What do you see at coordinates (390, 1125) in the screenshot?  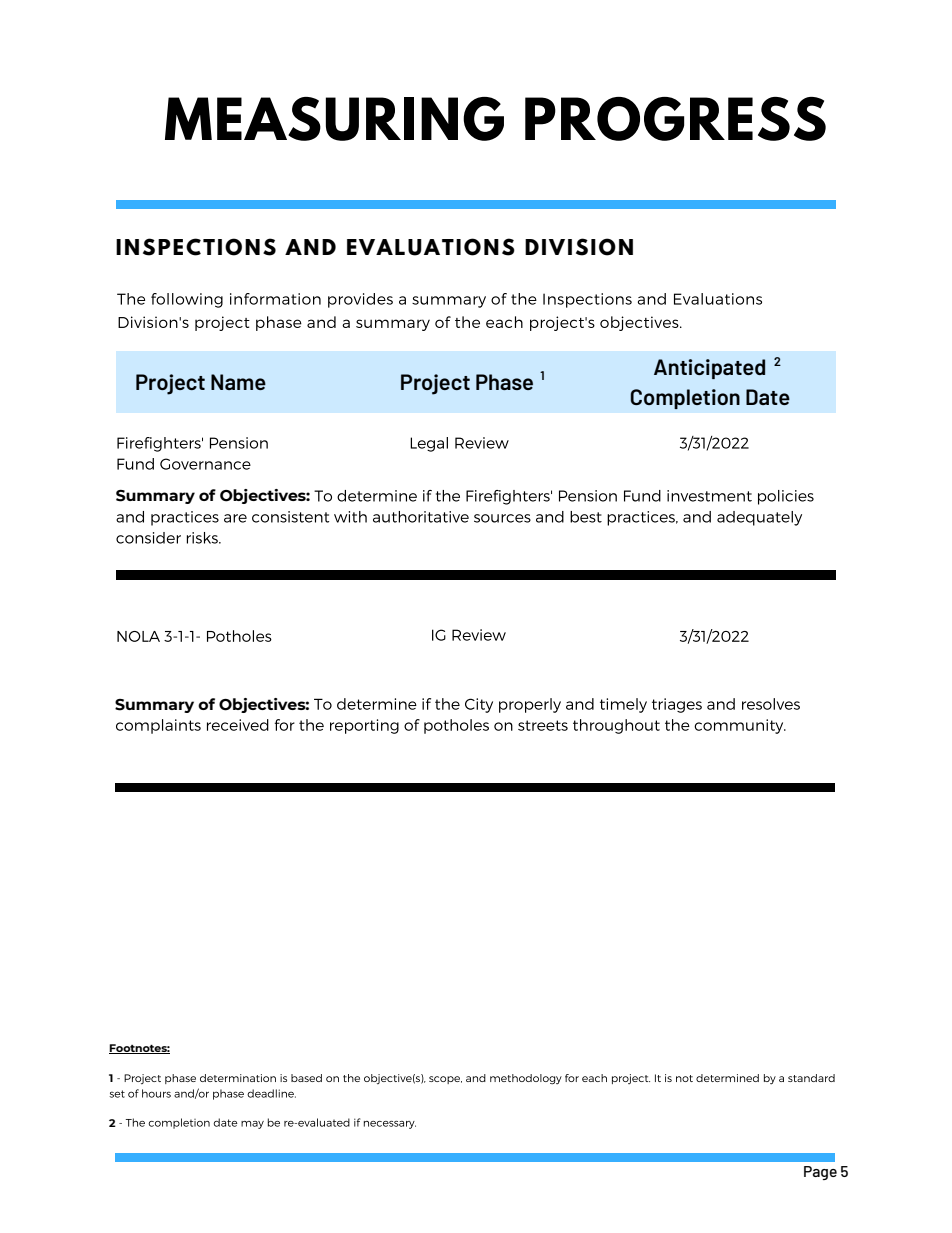 I see `necessary` at bounding box center [390, 1125].
